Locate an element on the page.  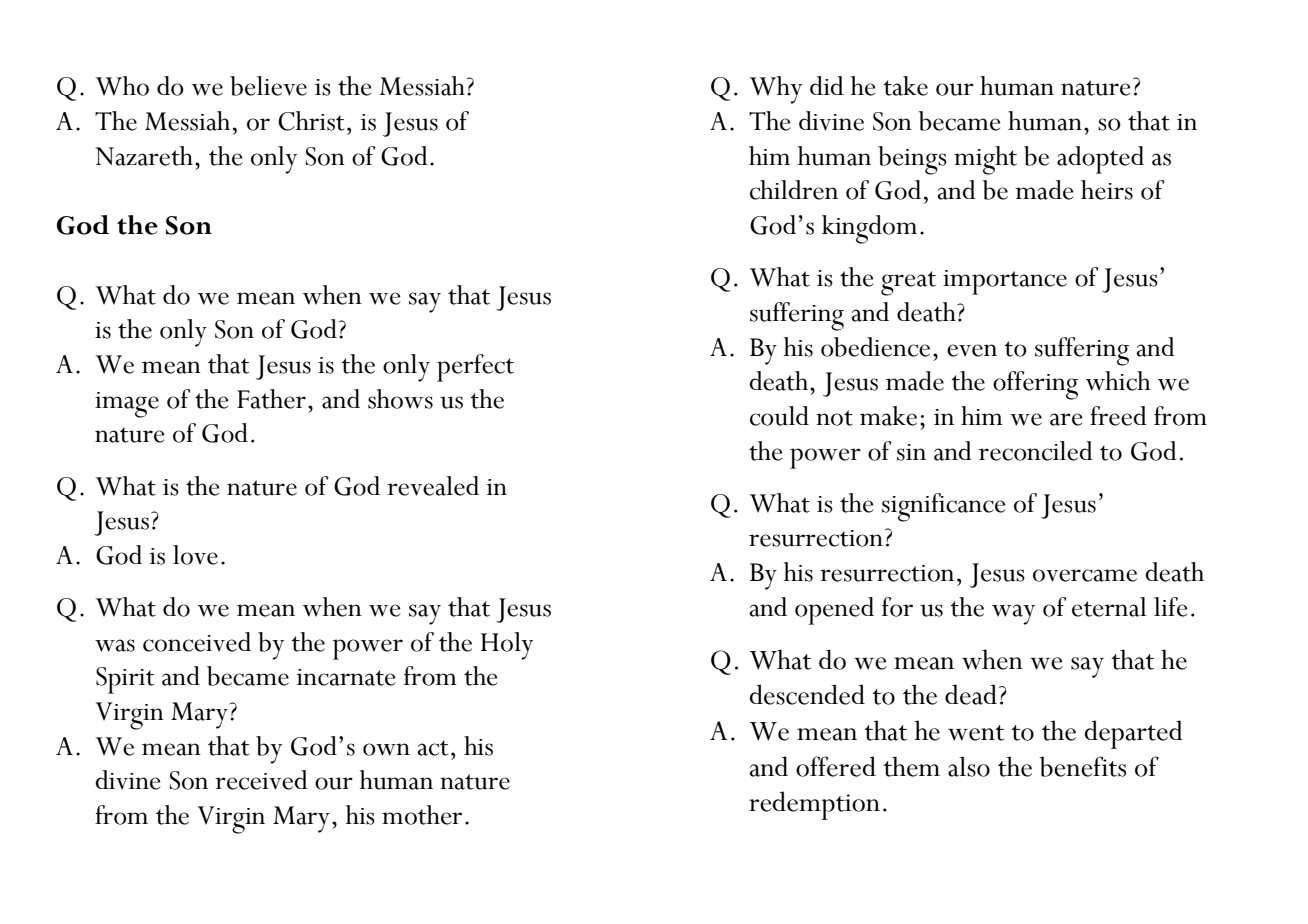
children is located at coordinates (794, 190).
